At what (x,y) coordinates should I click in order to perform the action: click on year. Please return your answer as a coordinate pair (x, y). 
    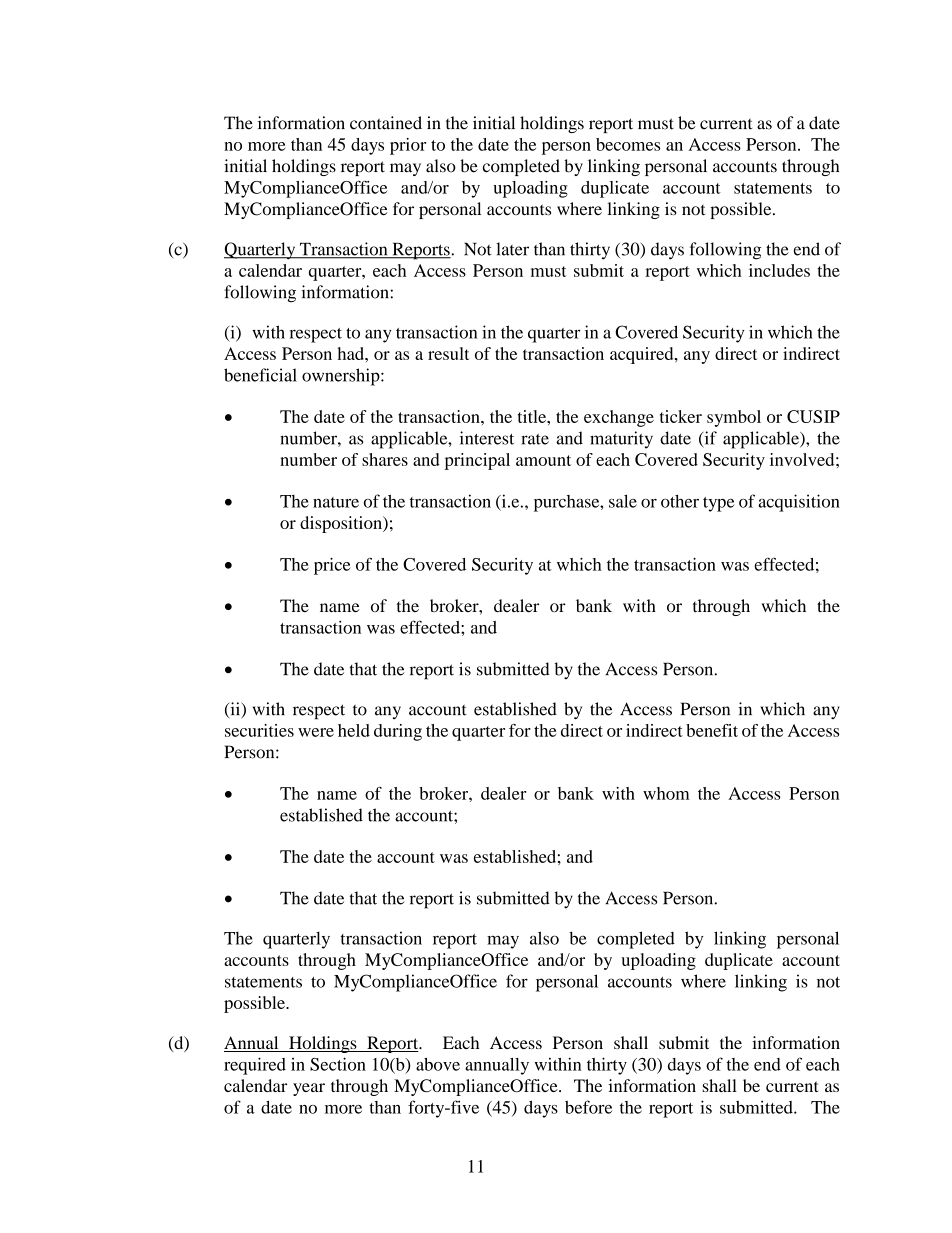
    Looking at the image, I should click on (309, 1089).
